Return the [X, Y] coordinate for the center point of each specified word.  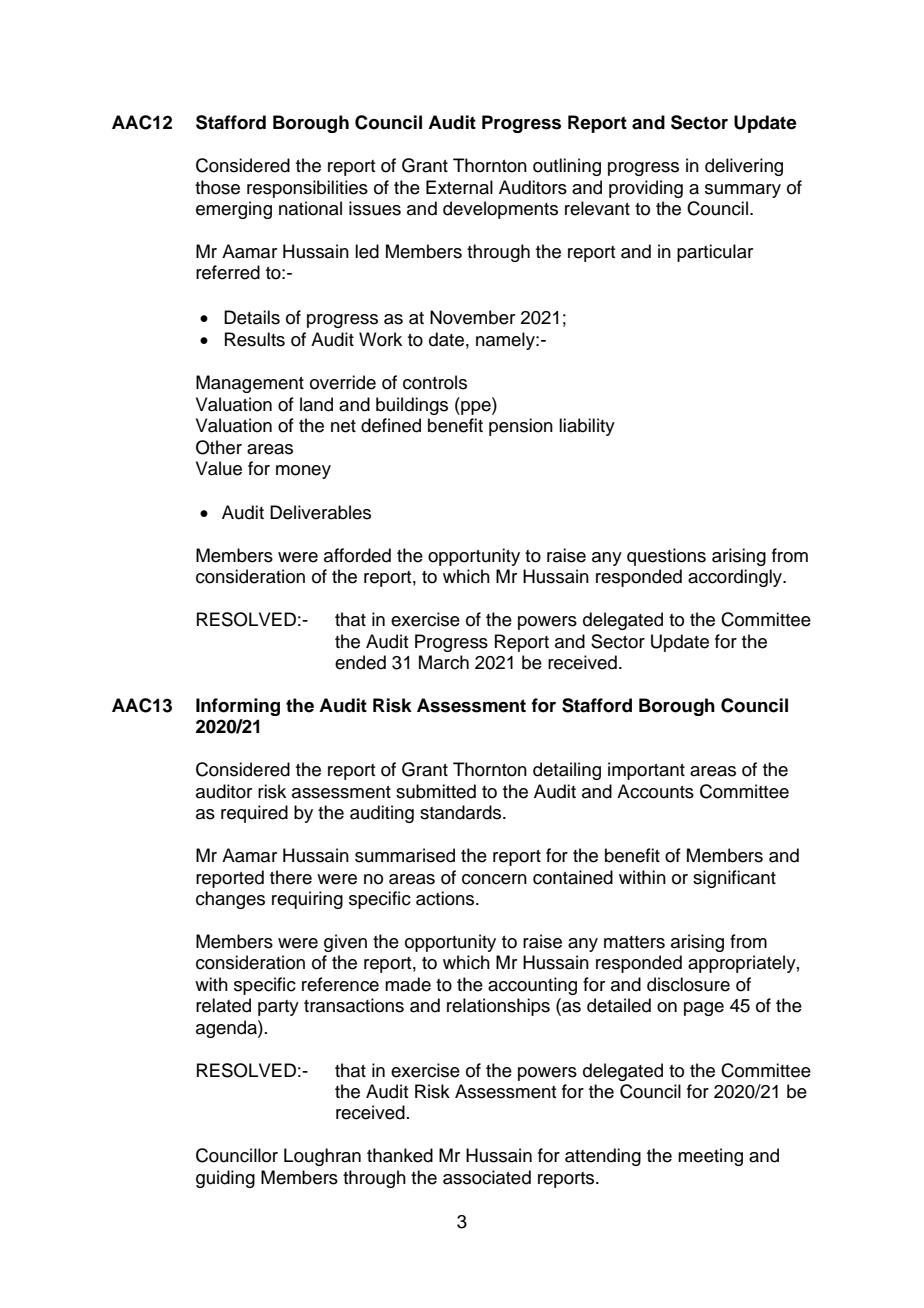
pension [521, 427]
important [646, 771]
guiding [225, 1179]
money [303, 472]
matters [634, 942]
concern [494, 879]
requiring [307, 900]
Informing [238, 707]
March [444, 662]
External [459, 187]
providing [646, 189]
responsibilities [307, 189]
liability [587, 427]
